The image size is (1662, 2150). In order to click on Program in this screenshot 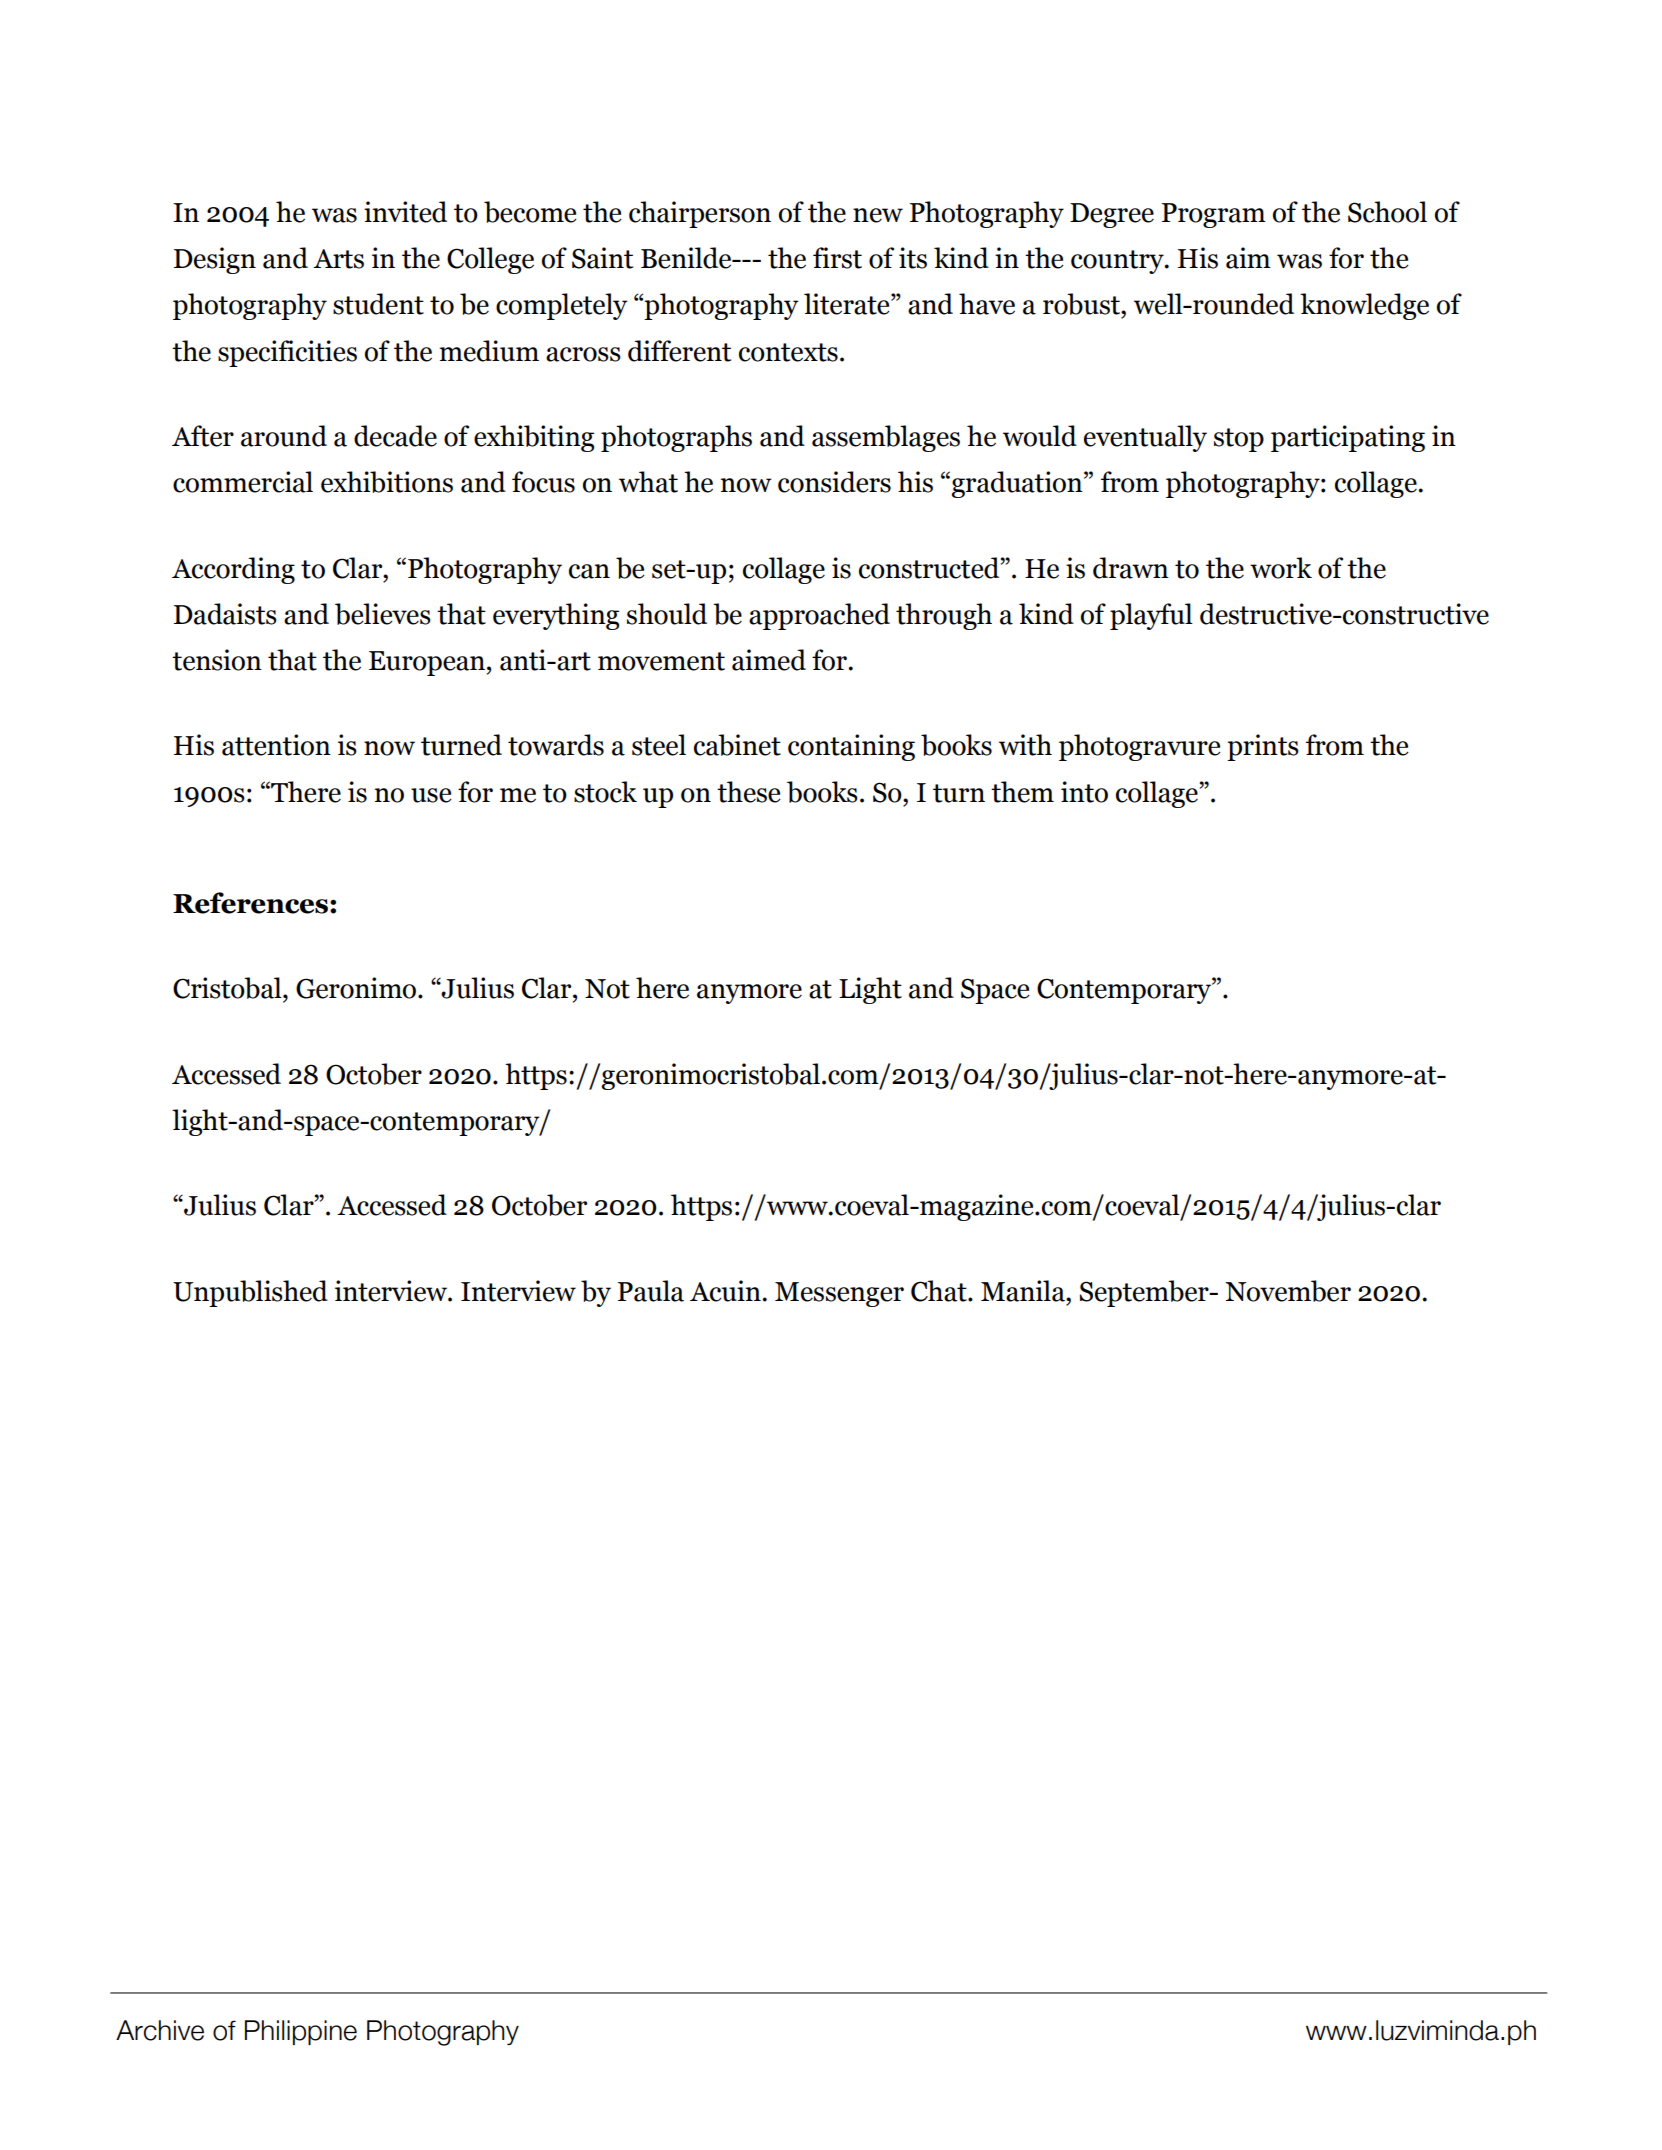, I will do `click(1214, 215)`.
